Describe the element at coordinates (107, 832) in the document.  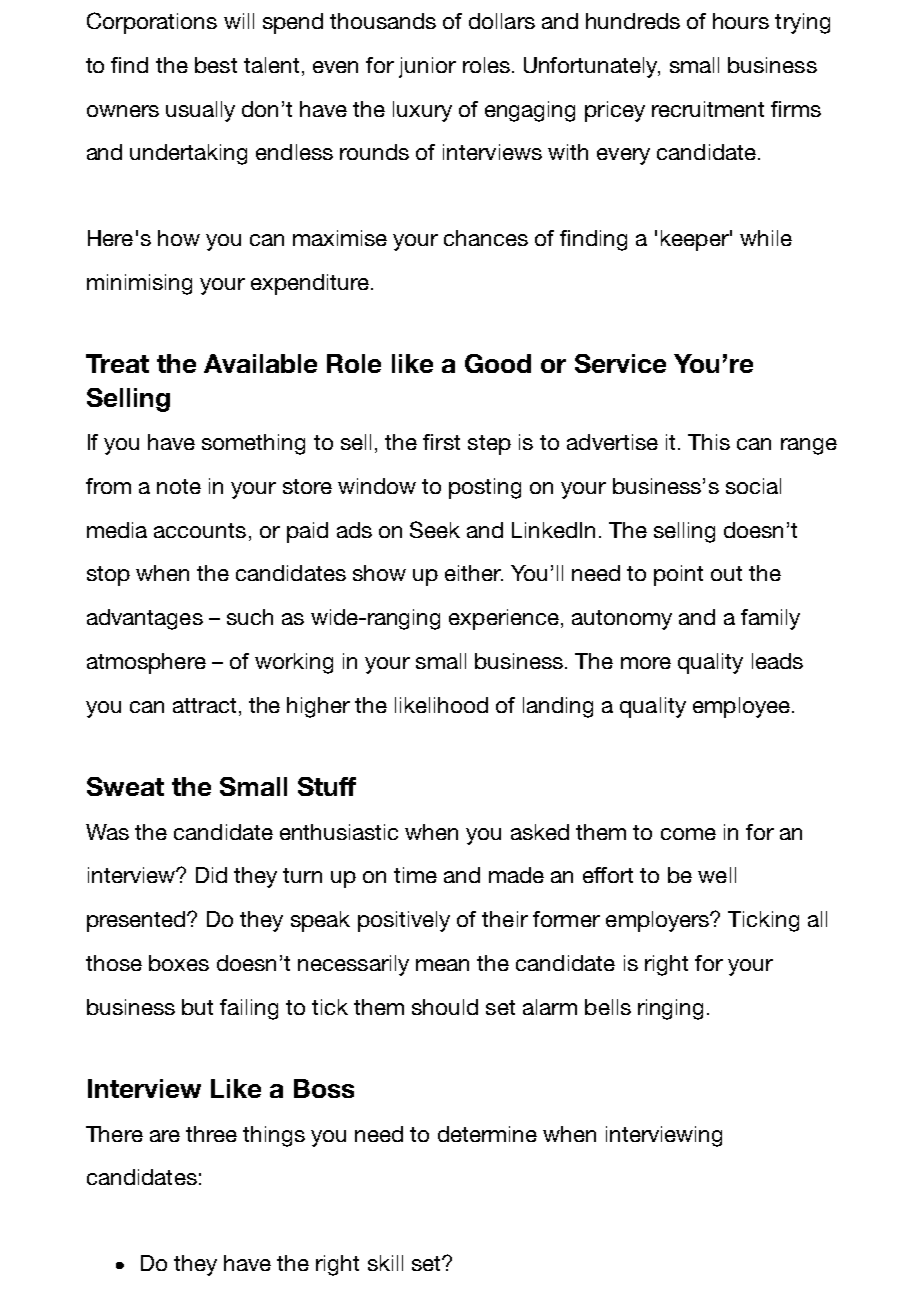
I see `Was` at that location.
